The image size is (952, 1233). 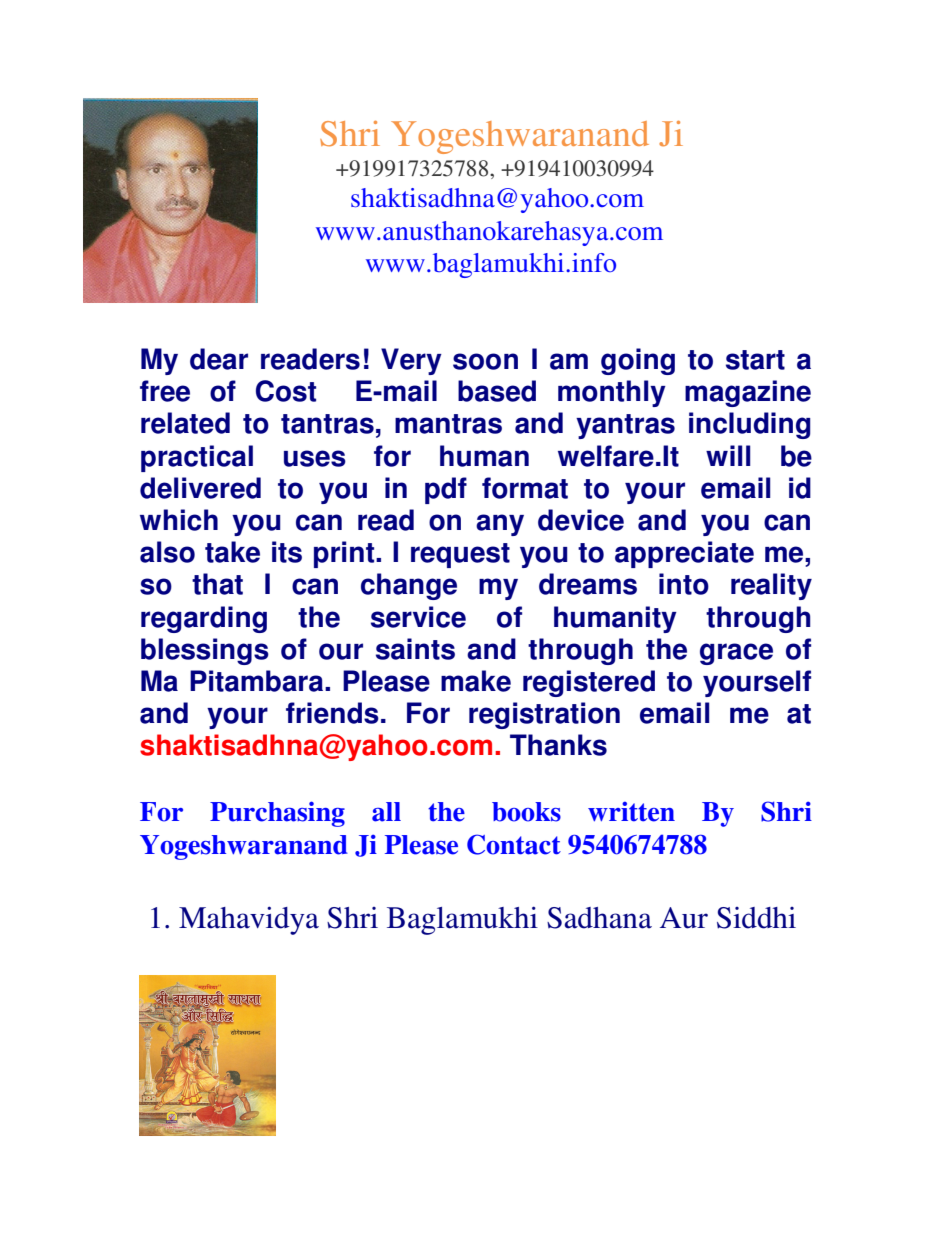 I want to click on take, so click(x=232, y=552).
